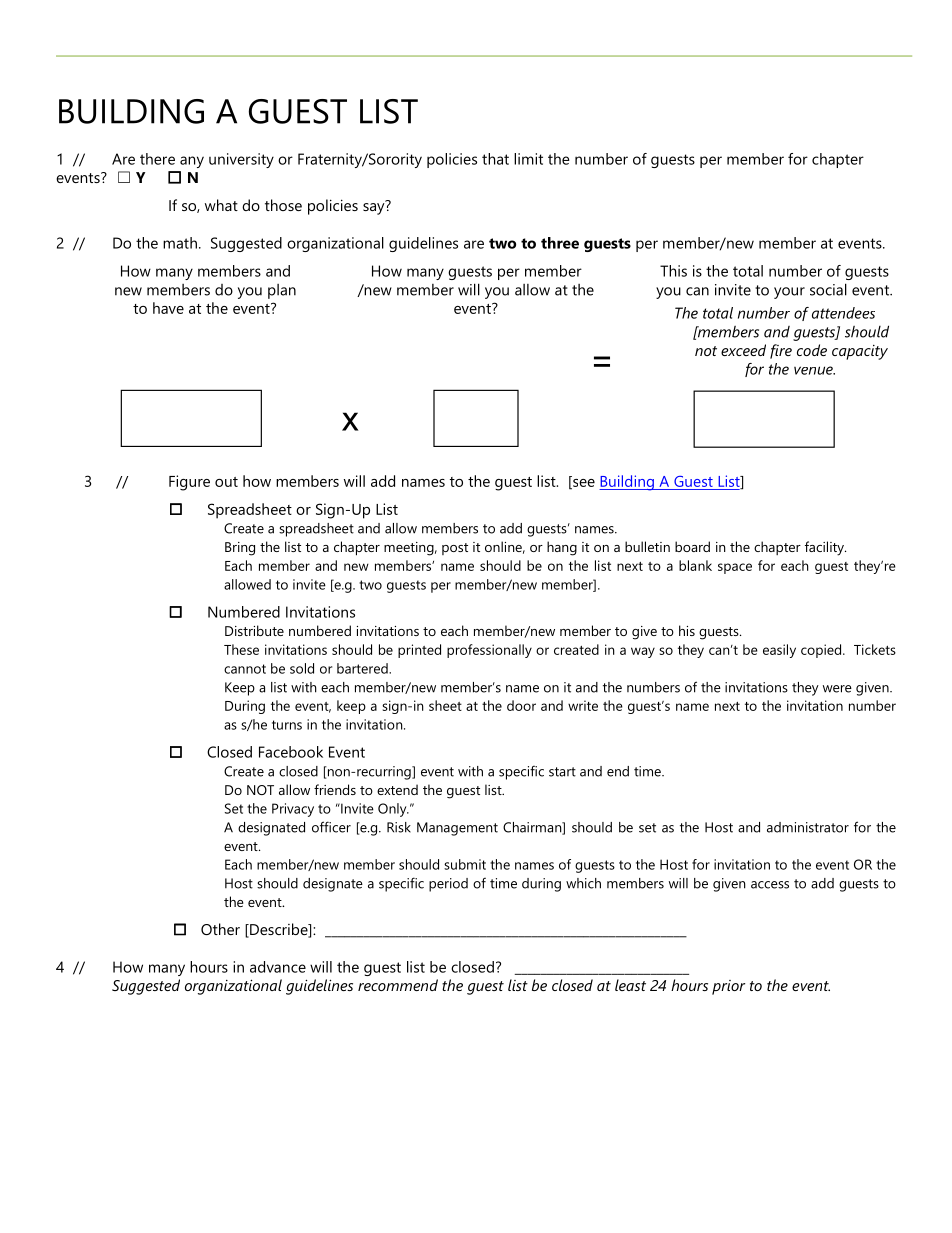  I want to click on advance, so click(278, 967).
